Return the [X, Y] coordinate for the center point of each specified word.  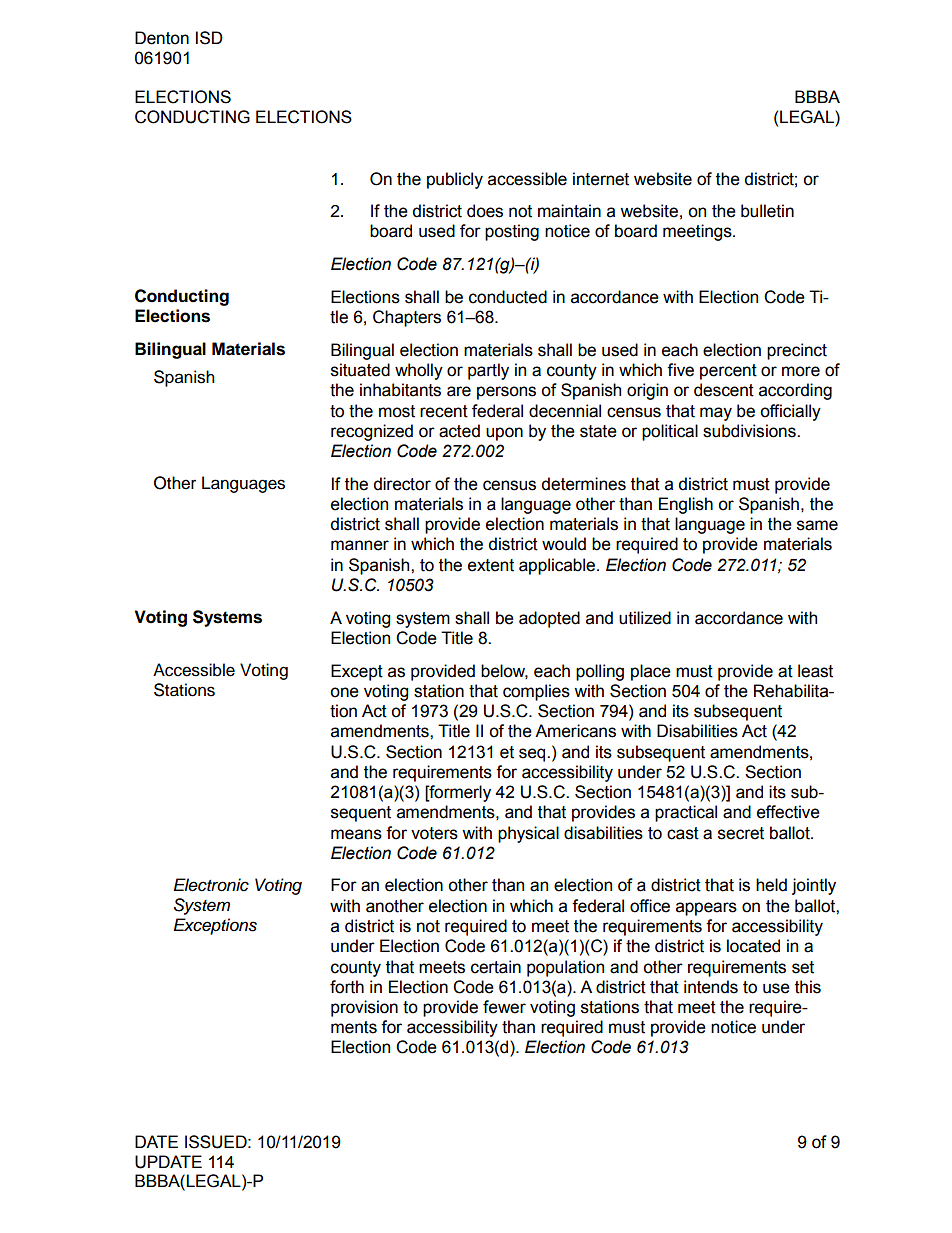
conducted [508, 297]
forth [347, 987]
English [686, 505]
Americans [575, 731]
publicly [455, 180]
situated [360, 370]
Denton [162, 38]
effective [788, 812]
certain [496, 967]
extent [491, 565]
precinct [797, 351]
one [344, 692]
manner [360, 545]
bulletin [767, 211]
